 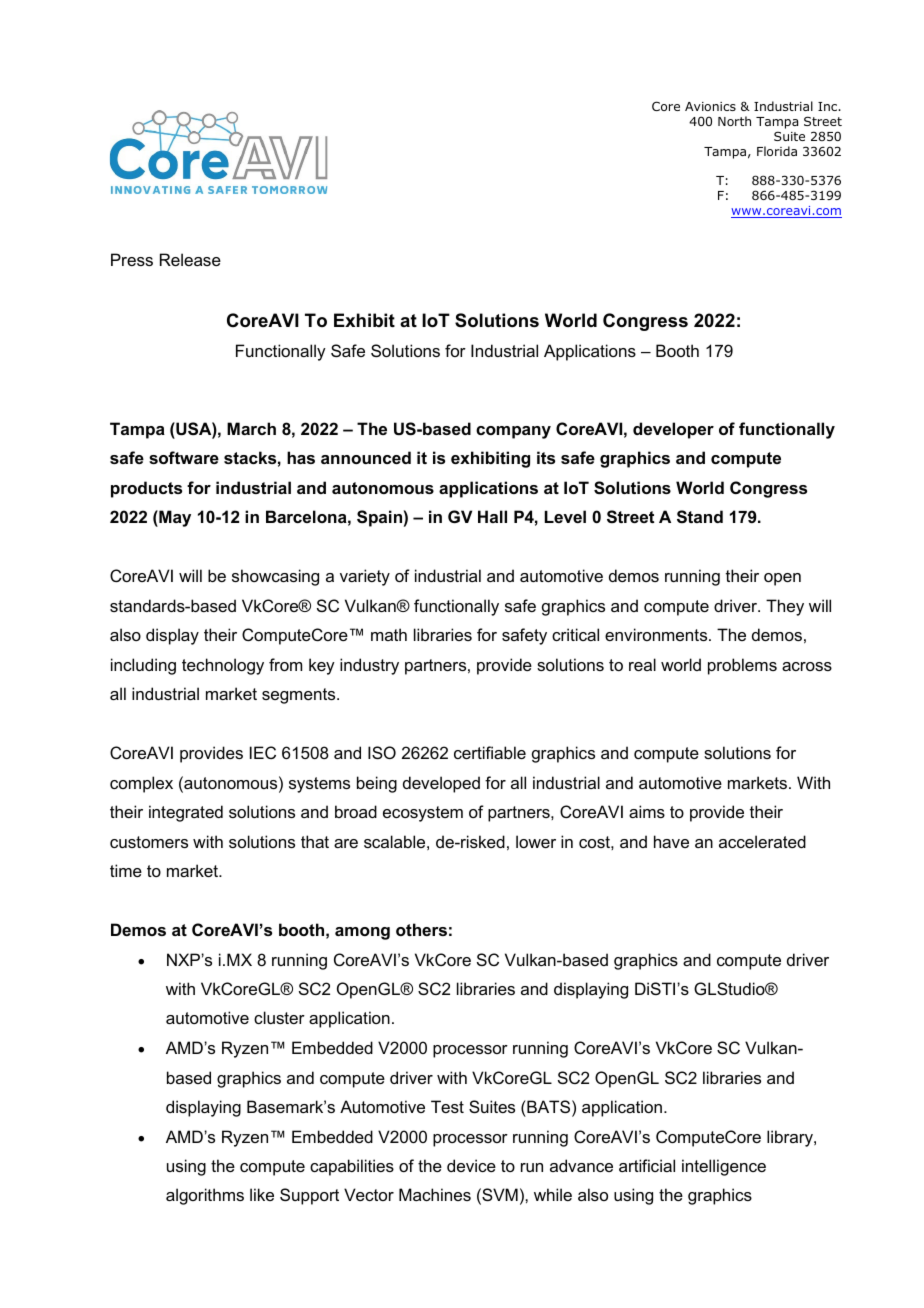 What do you see at coordinates (423, 814) in the image?
I see `ecosystem` at bounding box center [423, 814].
